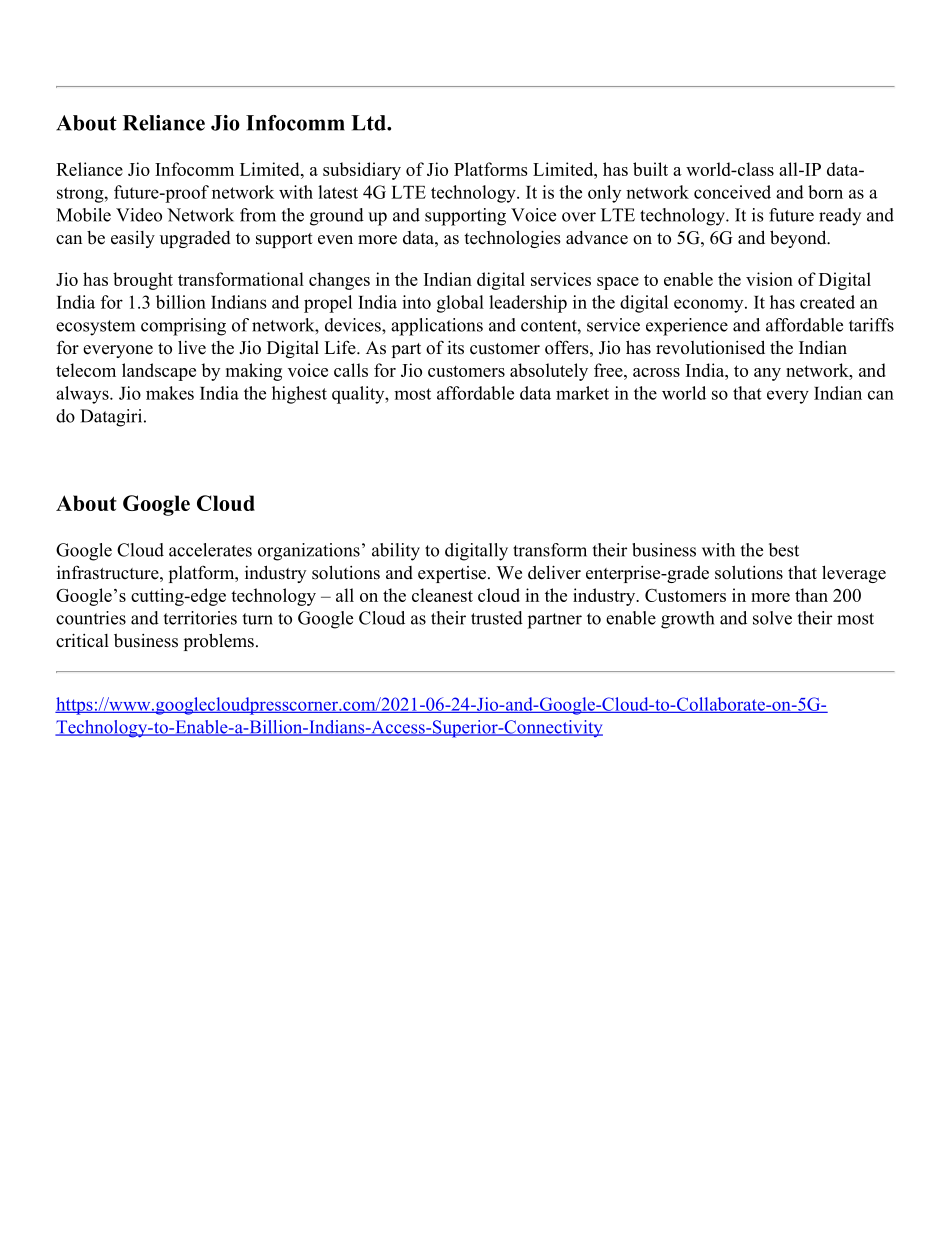  Describe the element at coordinates (772, 618) in the screenshot. I see `solve` at that location.
